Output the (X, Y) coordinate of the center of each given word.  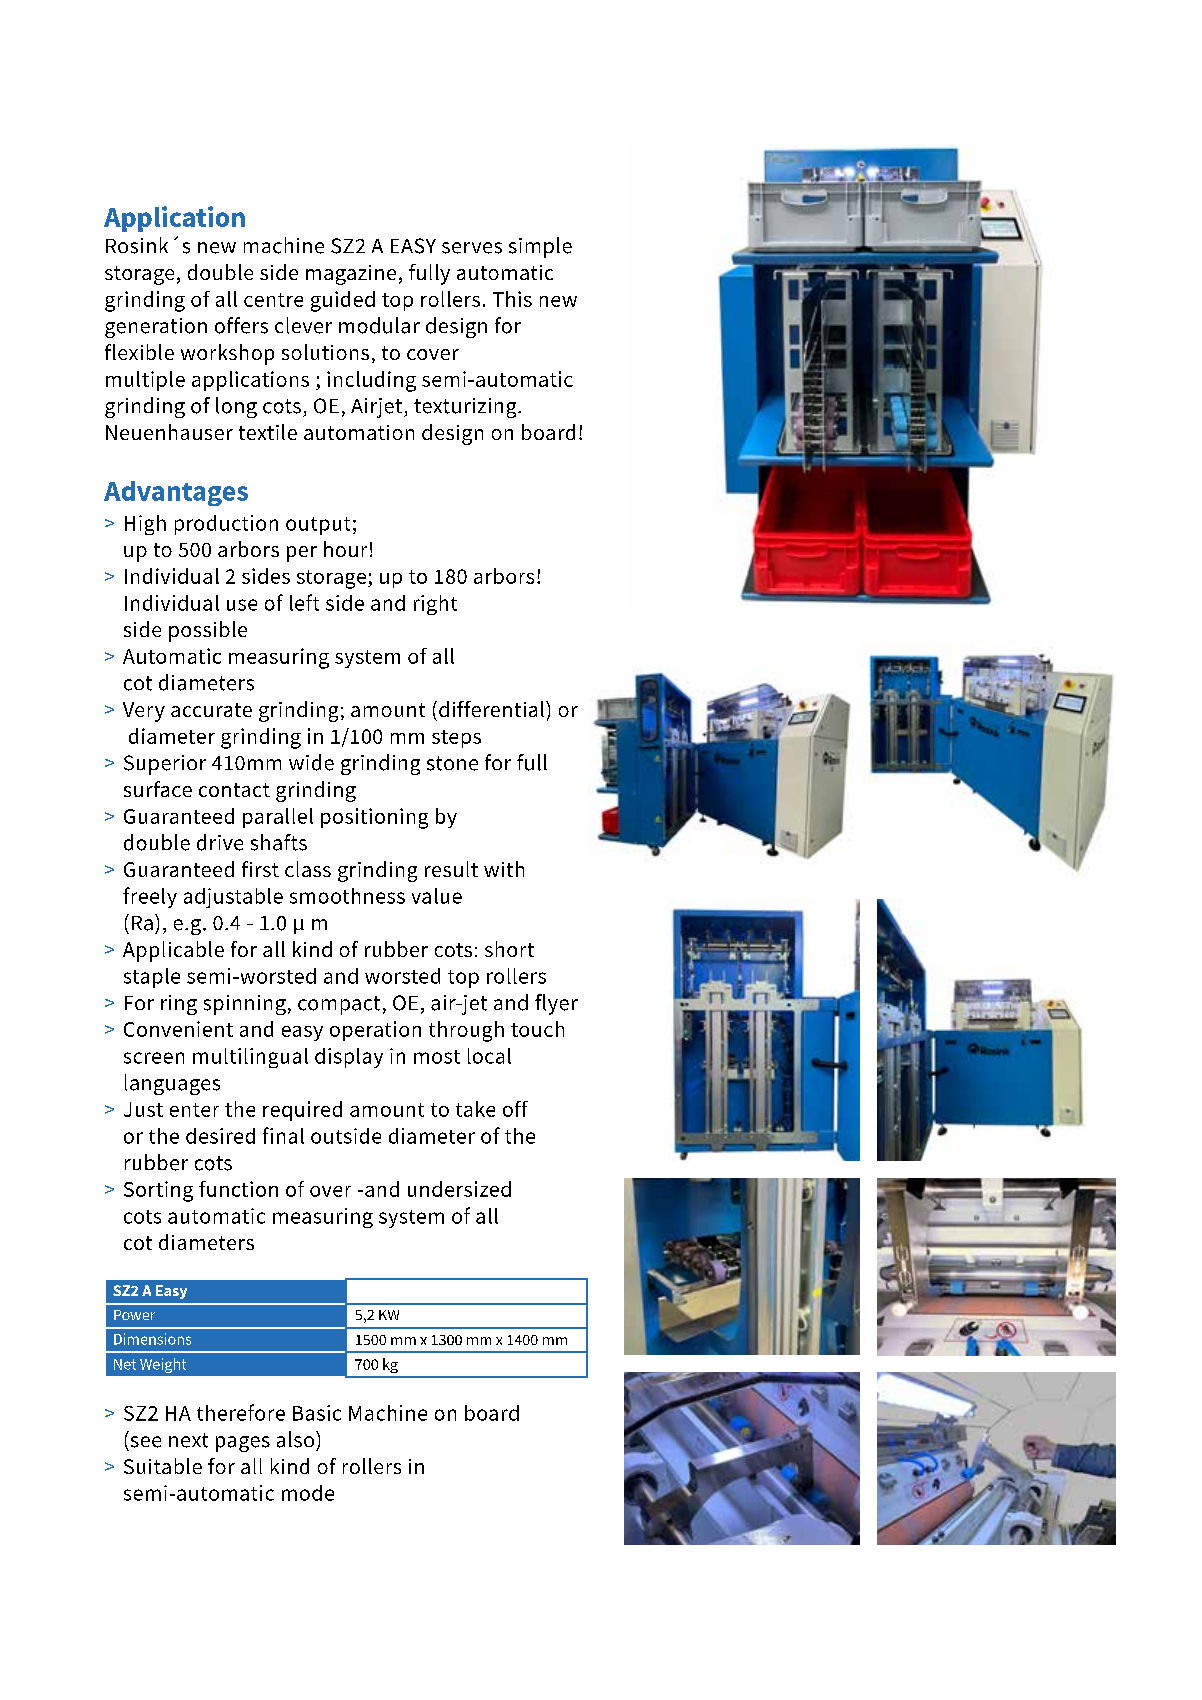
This (512, 299)
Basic (317, 1413)
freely (150, 897)
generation (156, 328)
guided (343, 301)
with (504, 869)
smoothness (347, 896)
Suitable (163, 1466)
